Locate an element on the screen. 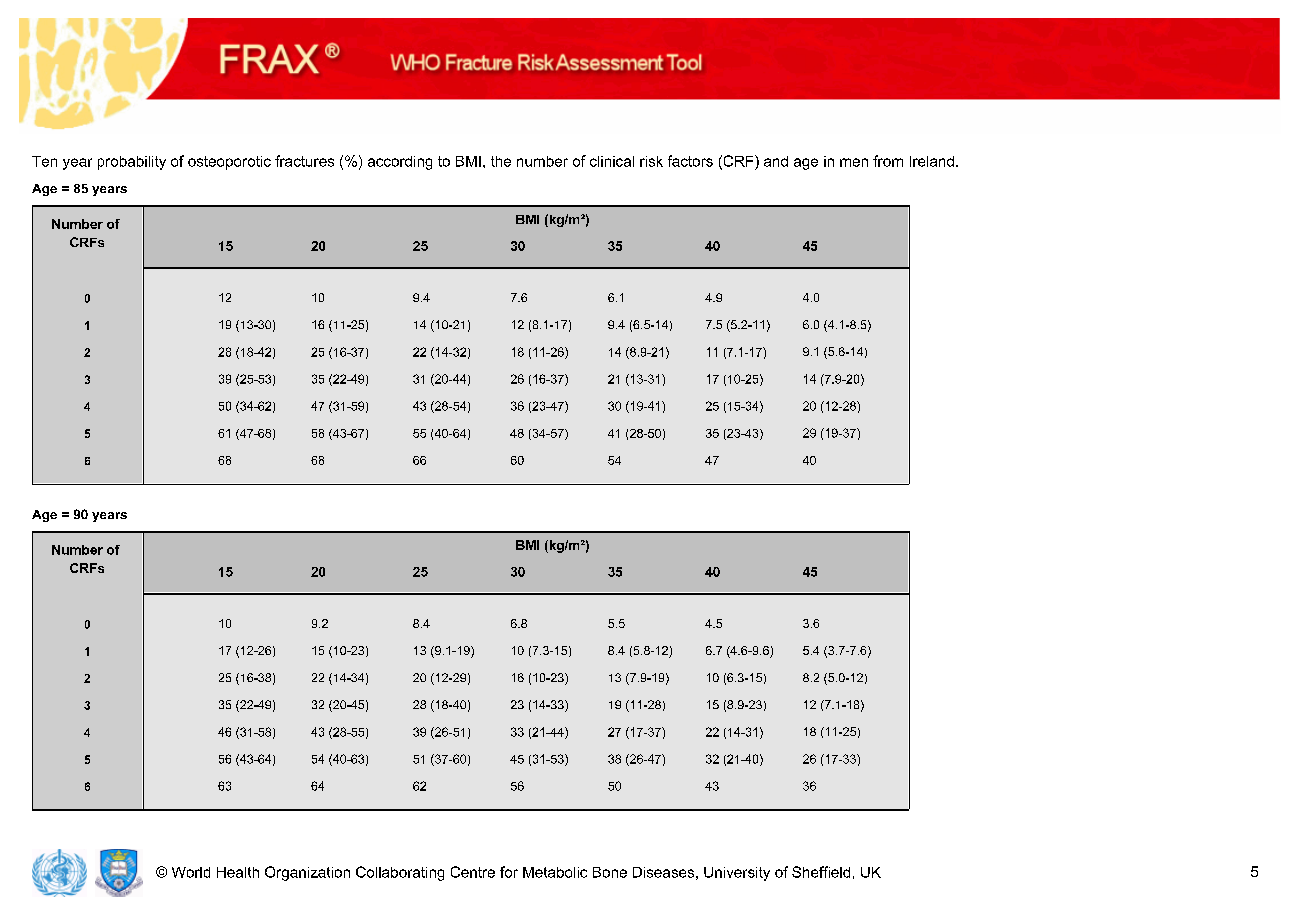 The width and height of the screenshot is (1307, 924). World is located at coordinates (191, 872).
